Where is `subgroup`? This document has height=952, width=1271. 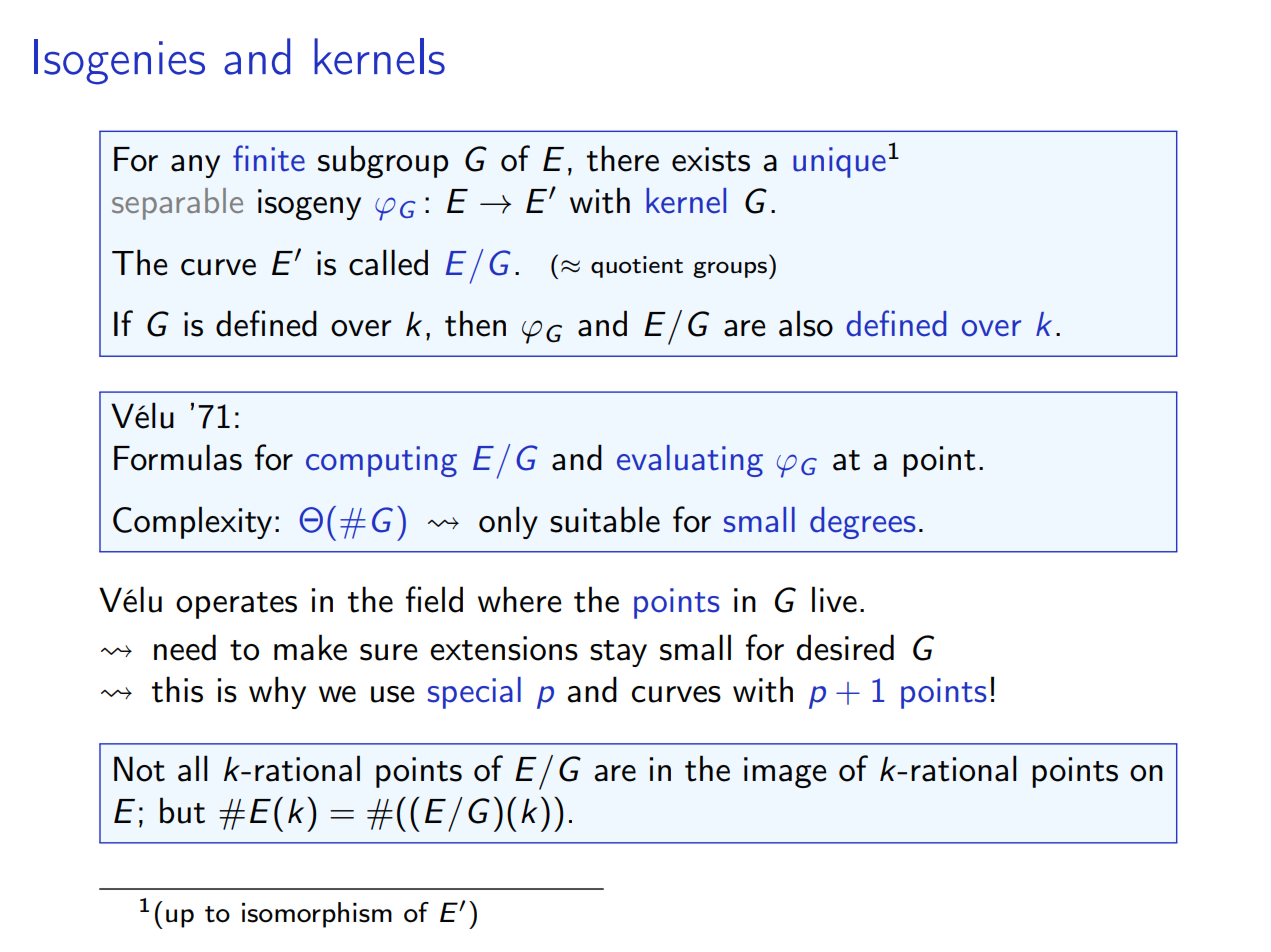
subgroup is located at coordinates (383, 161).
